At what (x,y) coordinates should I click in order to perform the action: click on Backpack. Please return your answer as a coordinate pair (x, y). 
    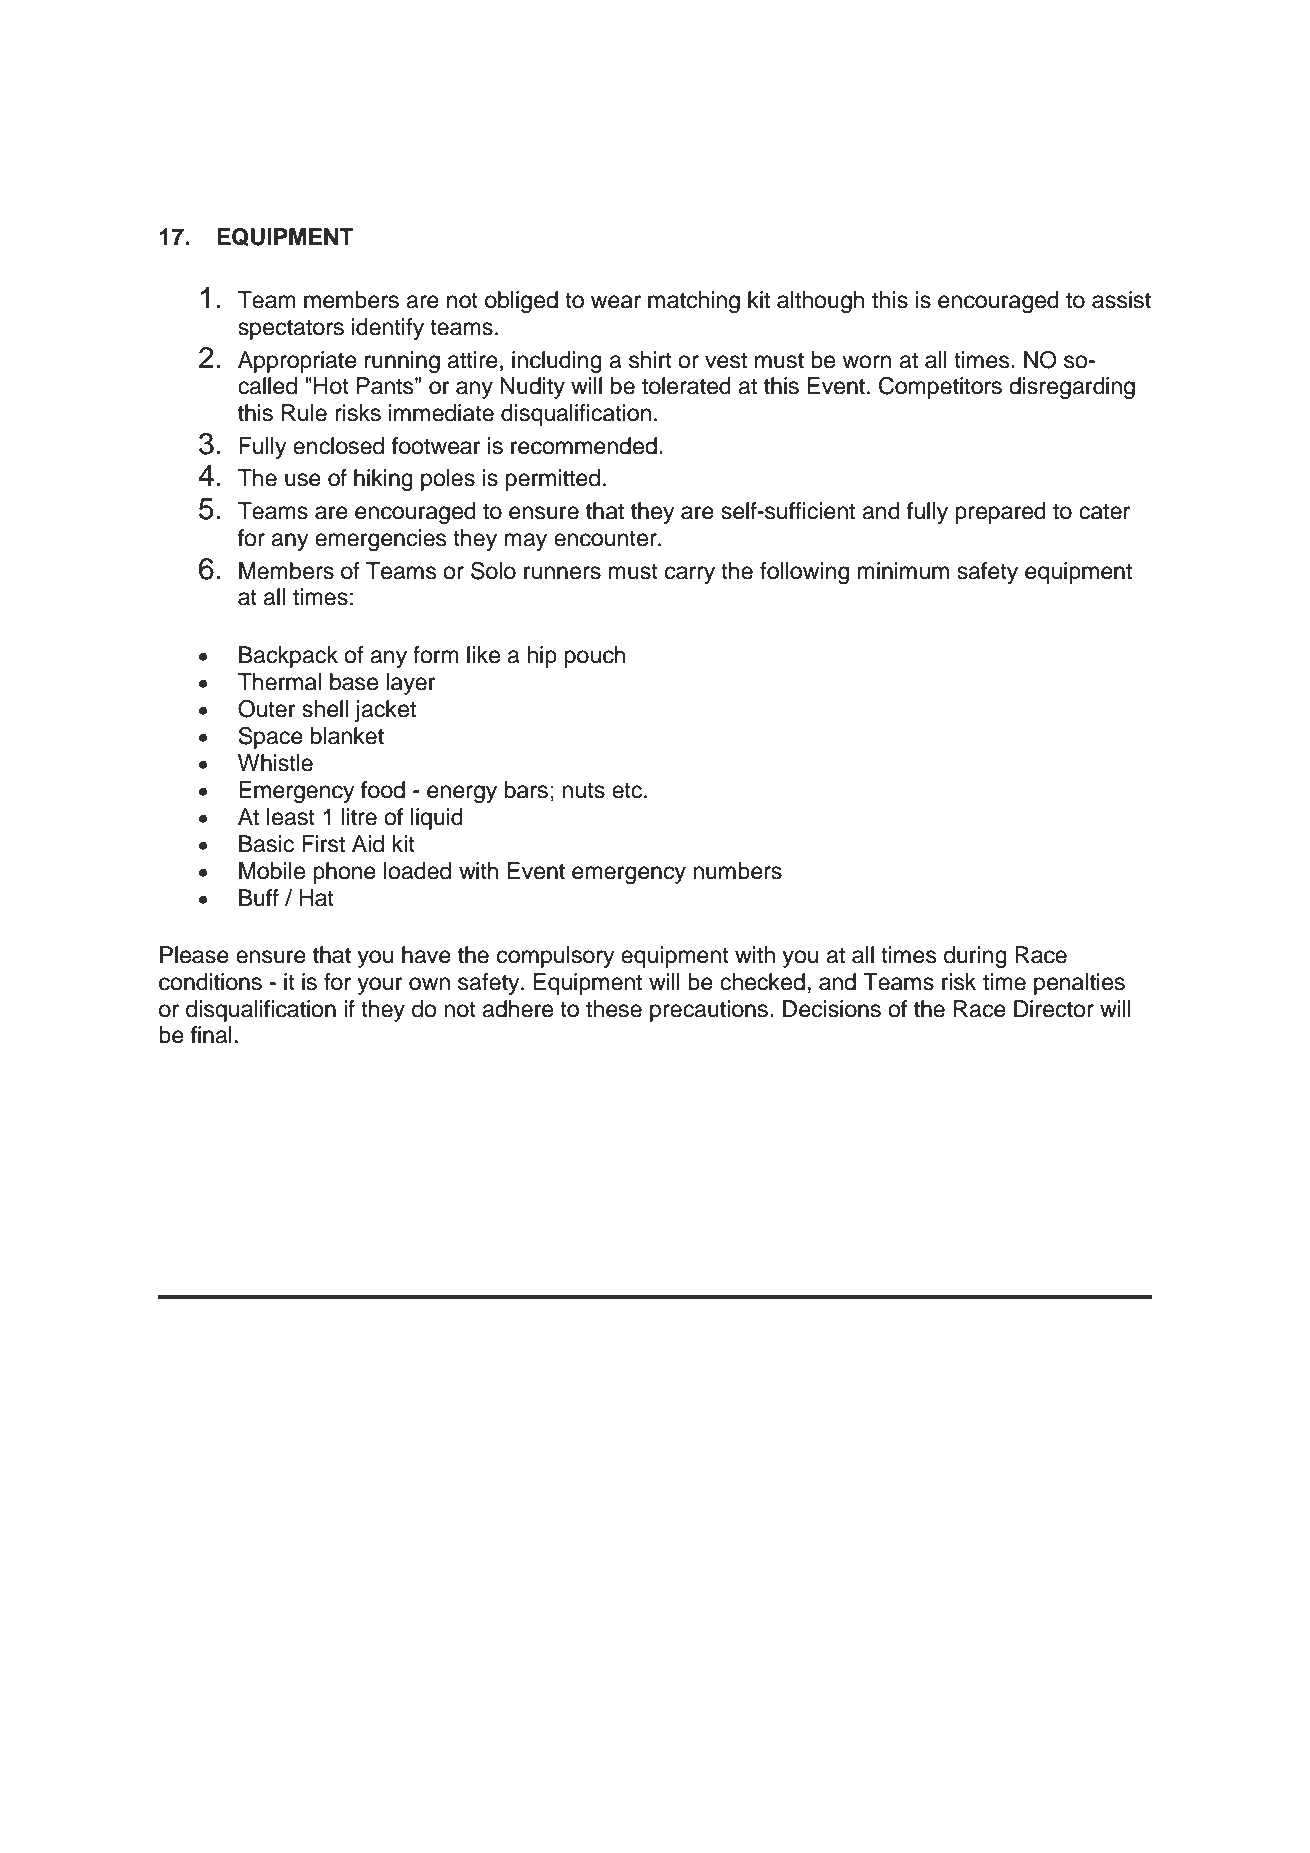
    Looking at the image, I should click on (288, 657).
